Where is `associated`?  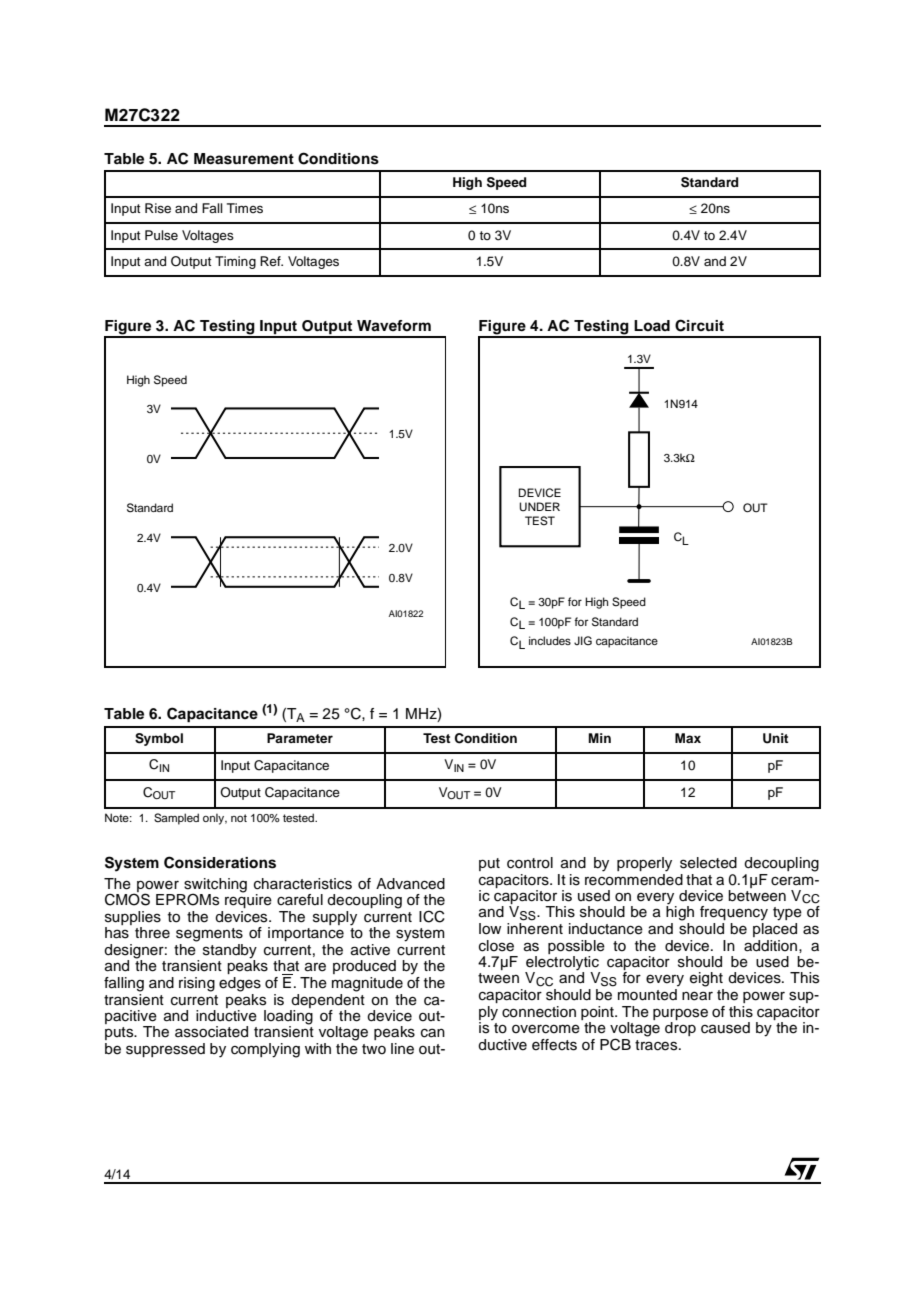
associated is located at coordinates (211, 1032).
